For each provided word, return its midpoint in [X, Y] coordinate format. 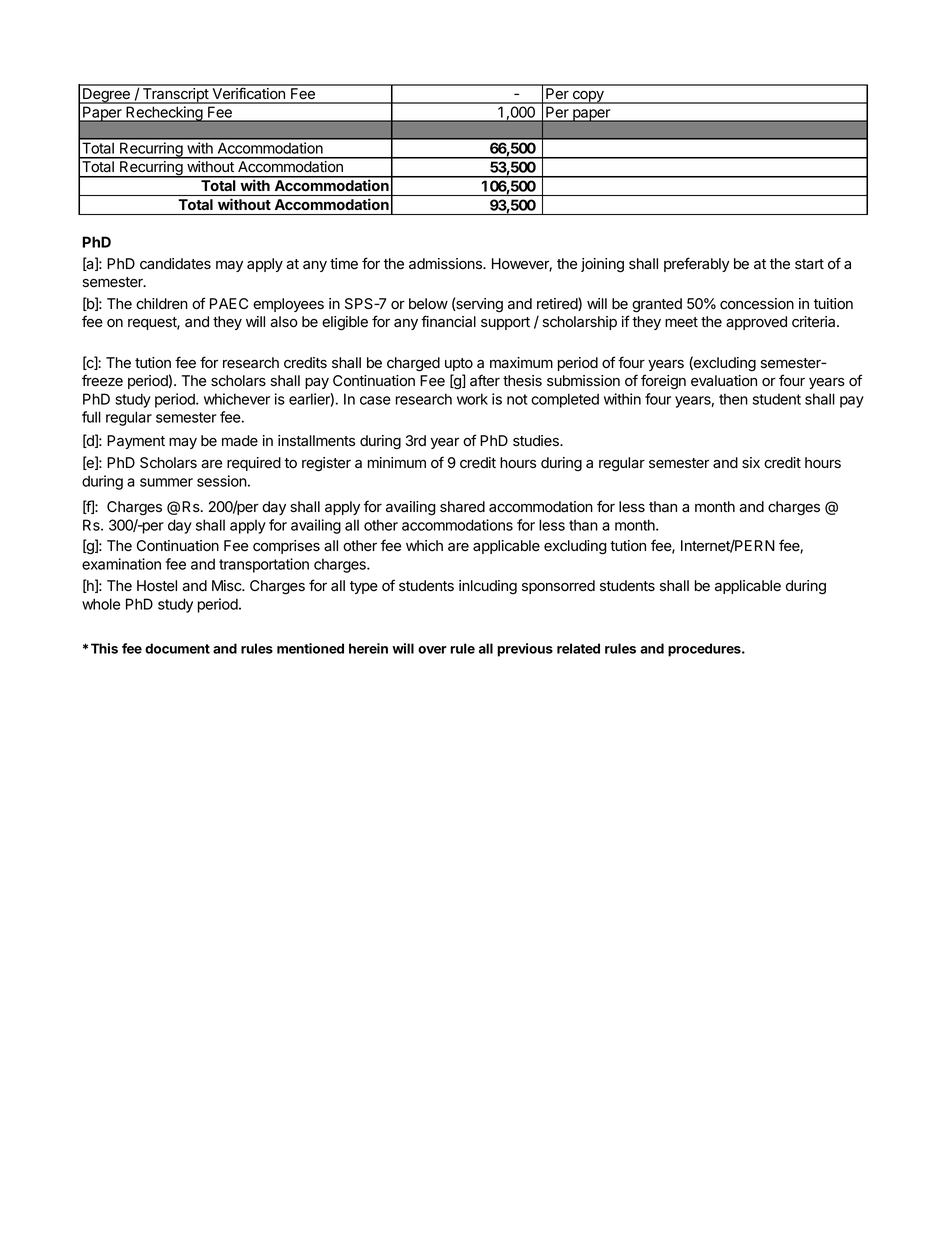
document [177, 648]
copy [588, 97]
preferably [697, 264]
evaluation [724, 381]
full [91, 417]
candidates [175, 264]
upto [459, 364]
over [432, 650]
